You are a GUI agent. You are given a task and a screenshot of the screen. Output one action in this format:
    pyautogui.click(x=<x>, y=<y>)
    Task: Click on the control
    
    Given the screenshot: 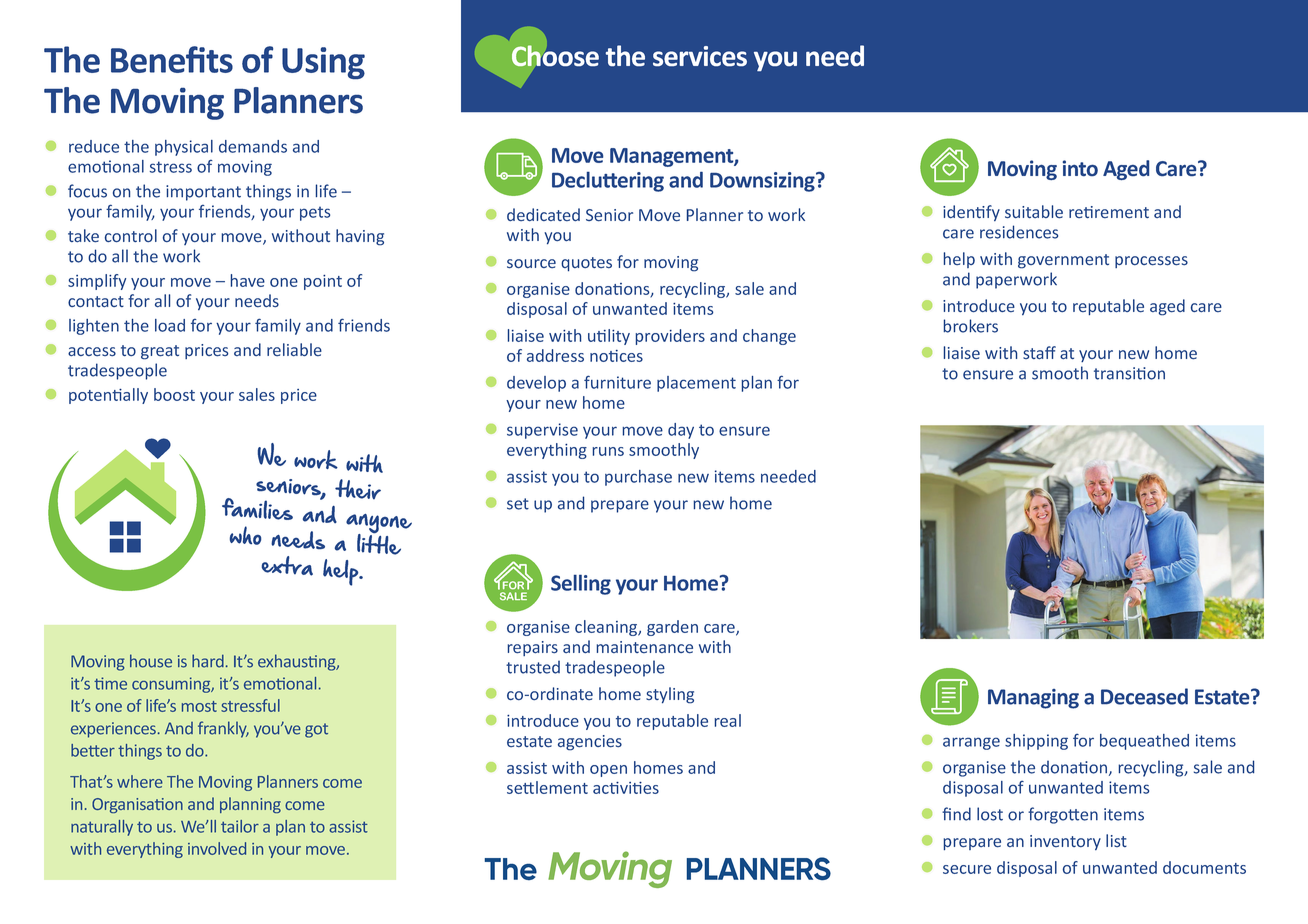 What is the action you would take?
    pyautogui.click(x=131, y=236)
